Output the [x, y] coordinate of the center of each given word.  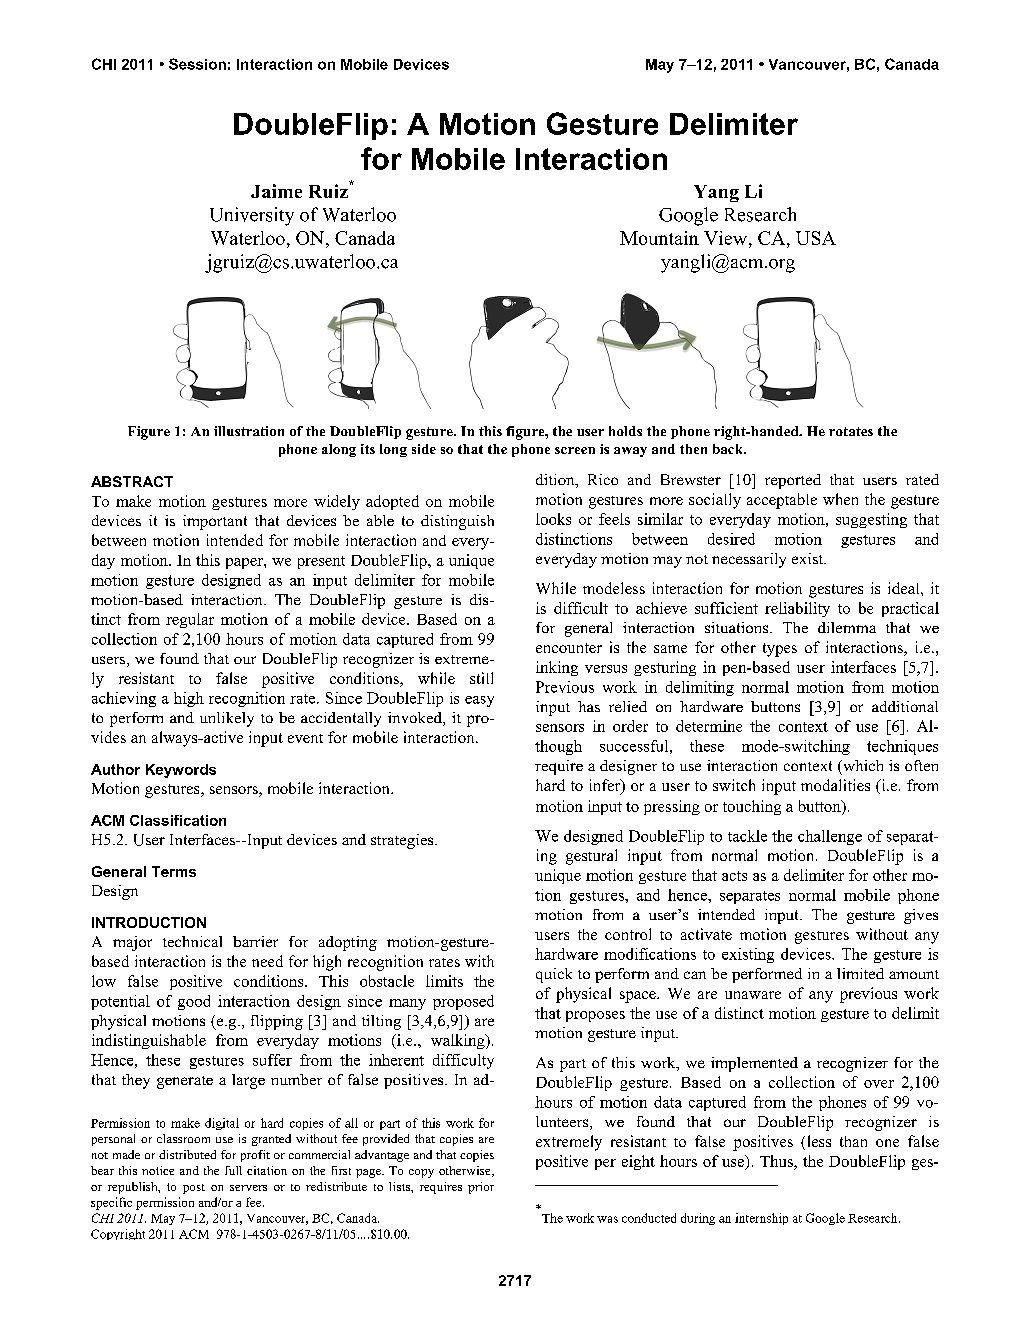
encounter [569, 648]
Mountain [659, 238]
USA [816, 238]
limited [860, 973]
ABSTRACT [132, 481]
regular [190, 620]
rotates [851, 431]
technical [192, 941]
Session [197, 64]
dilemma [847, 627]
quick [554, 975]
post [194, 1189]
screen [575, 450]
